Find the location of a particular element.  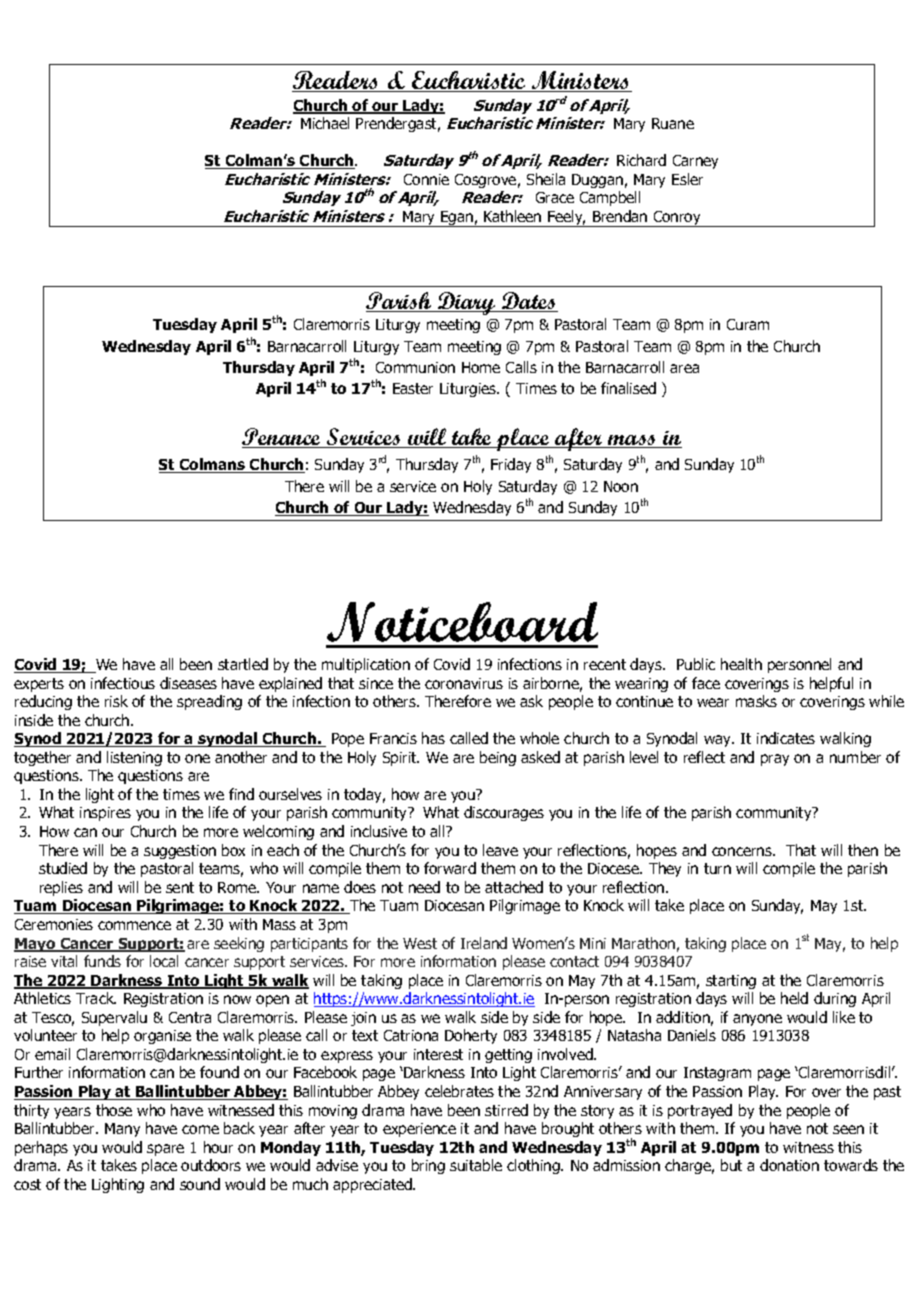

health is located at coordinates (741, 664).
